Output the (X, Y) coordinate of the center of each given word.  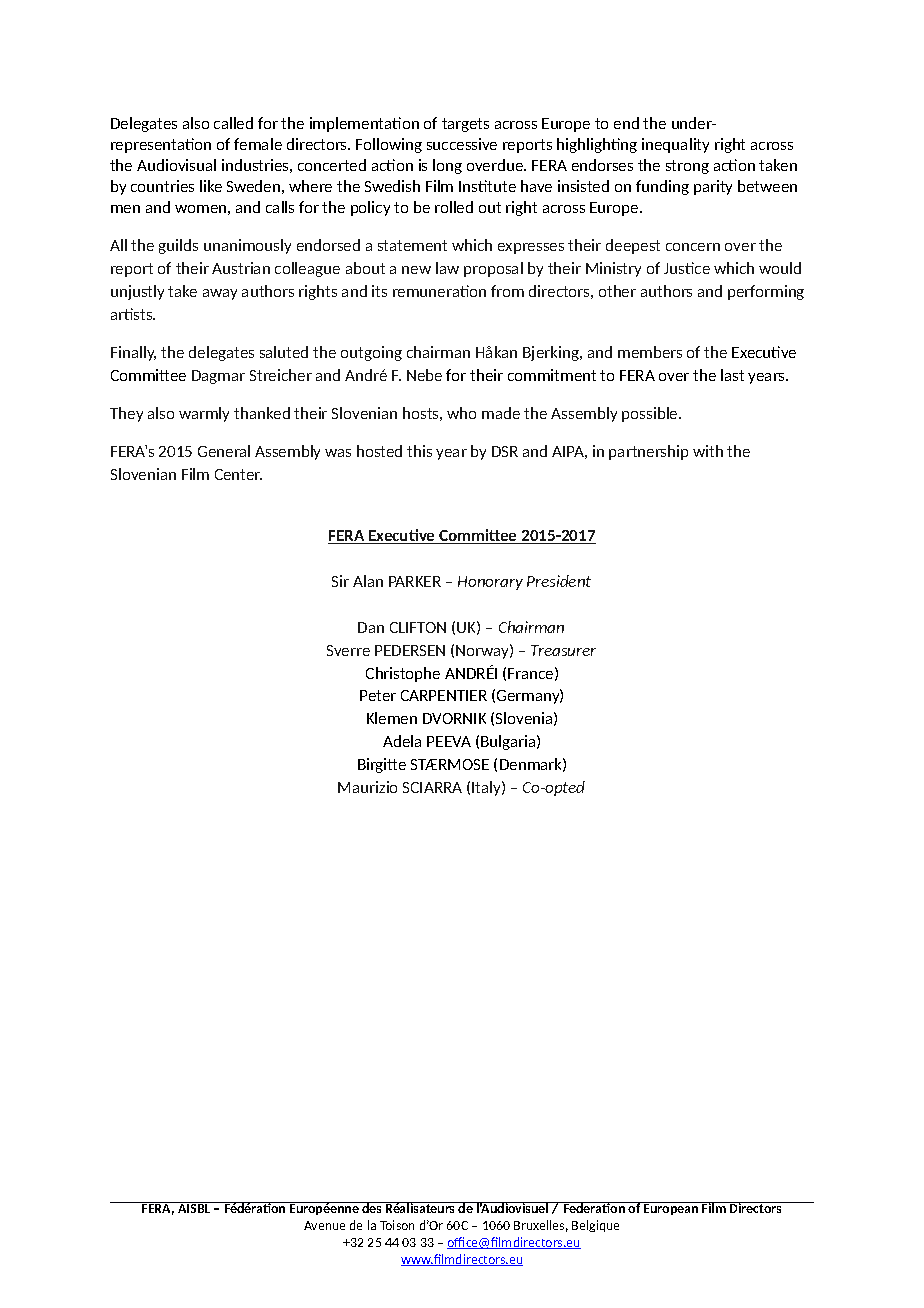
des (372, 1207)
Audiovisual (176, 165)
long (447, 166)
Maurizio (367, 787)
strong (687, 167)
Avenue (324, 1225)
